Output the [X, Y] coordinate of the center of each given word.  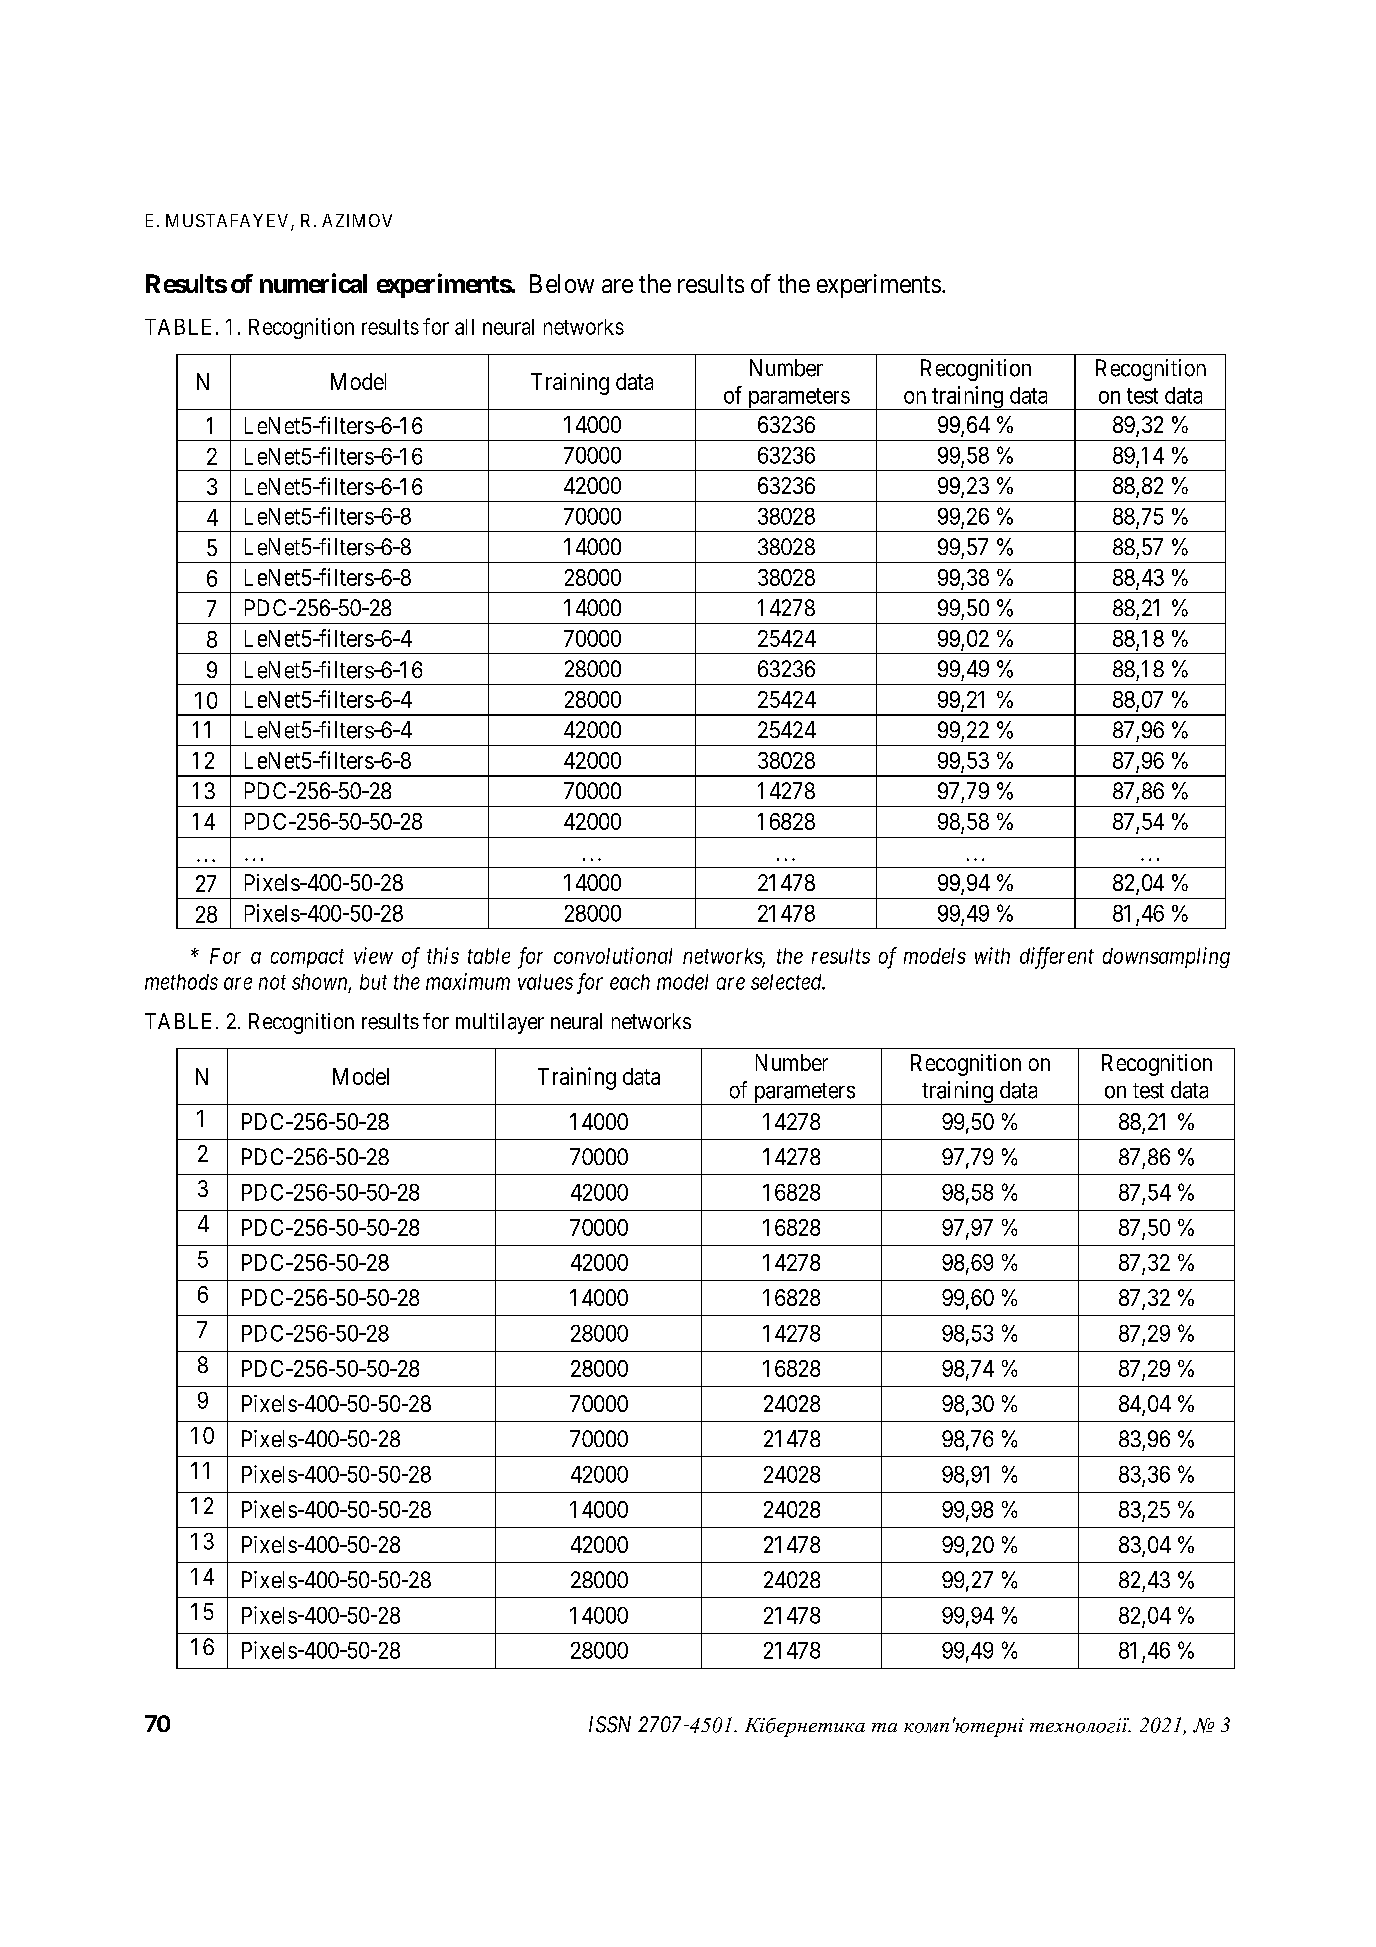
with [992, 955]
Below [562, 283]
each [630, 982]
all [464, 327]
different [1057, 958]
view [373, 955]
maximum [468, 981]
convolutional [613, 955]
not [272, 982]
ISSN [610, 1724]
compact [307, 958]
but [373, 982]
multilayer [500, 1023]
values [545, 982]
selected [788, 982]
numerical [313, 283]
